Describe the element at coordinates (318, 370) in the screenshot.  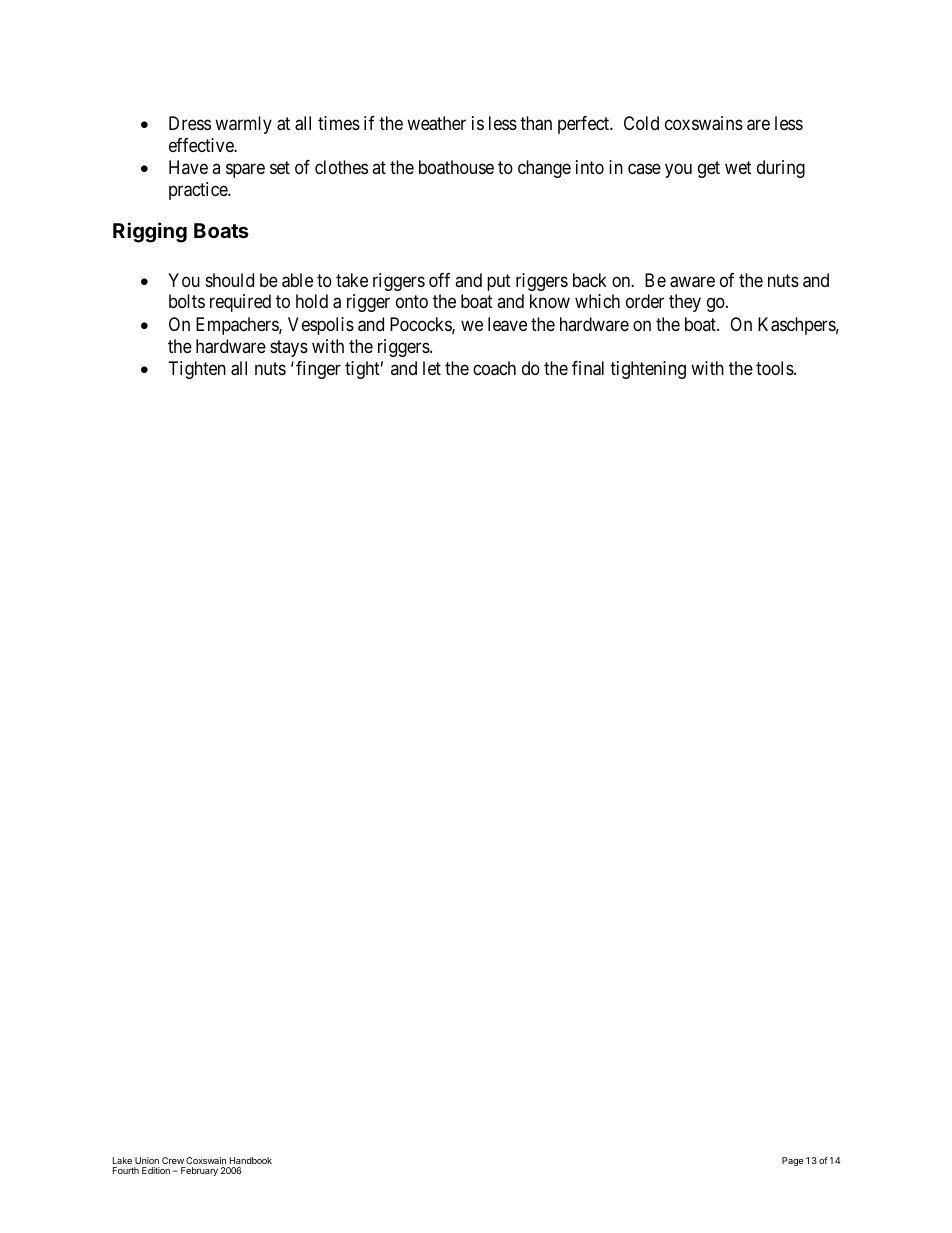
I see `finger` at that location.
